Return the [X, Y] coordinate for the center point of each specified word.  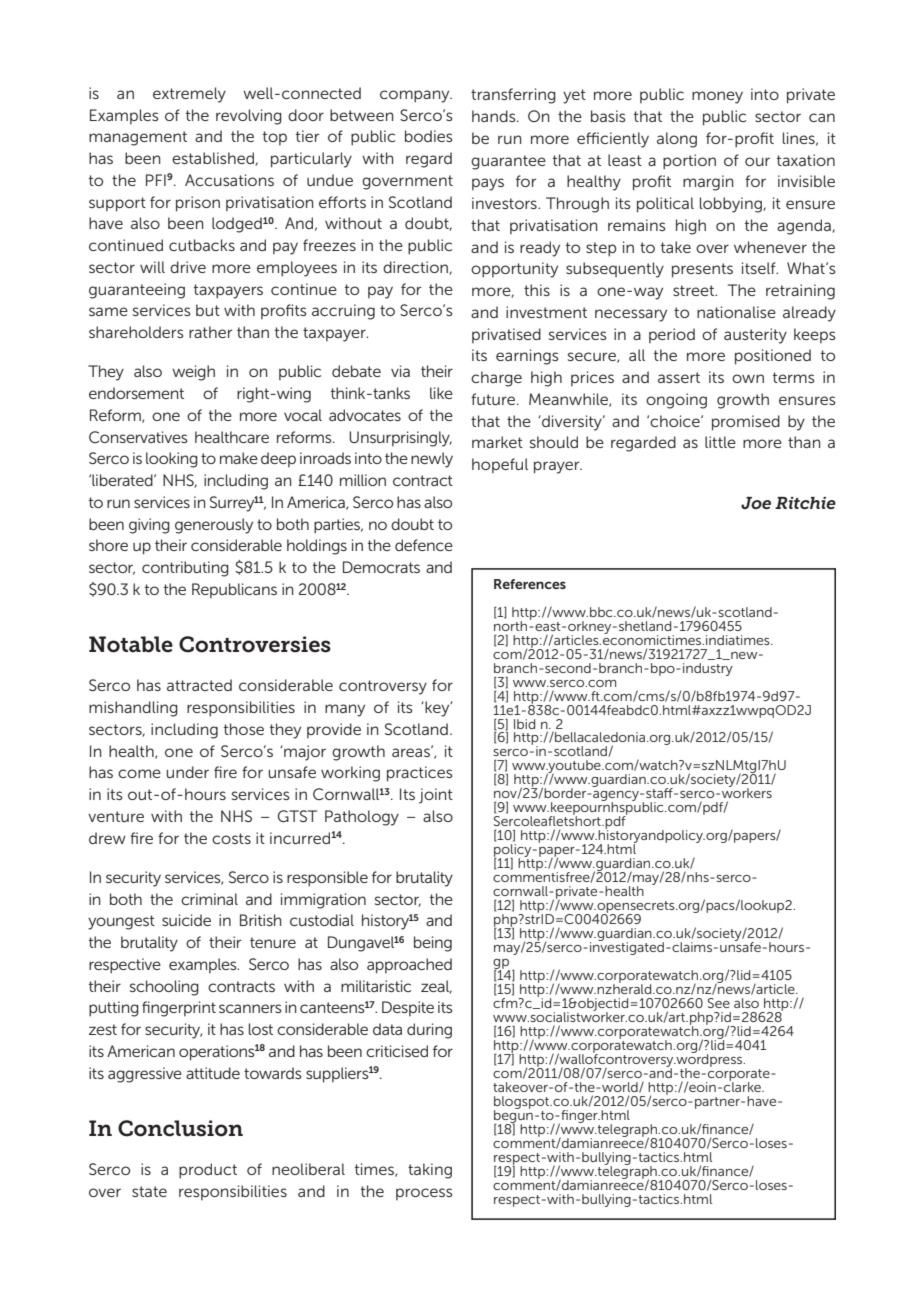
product [208, 1171]
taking [430, 1171]
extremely [189, 95]
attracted [199, 685]
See [719, 1003]
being [433, 944]
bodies [429, 136]
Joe [756, 503]
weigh [193, 373]
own [748, 378]
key [437, 709]
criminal [209, 899]
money [717, 97]
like [441, 393]
